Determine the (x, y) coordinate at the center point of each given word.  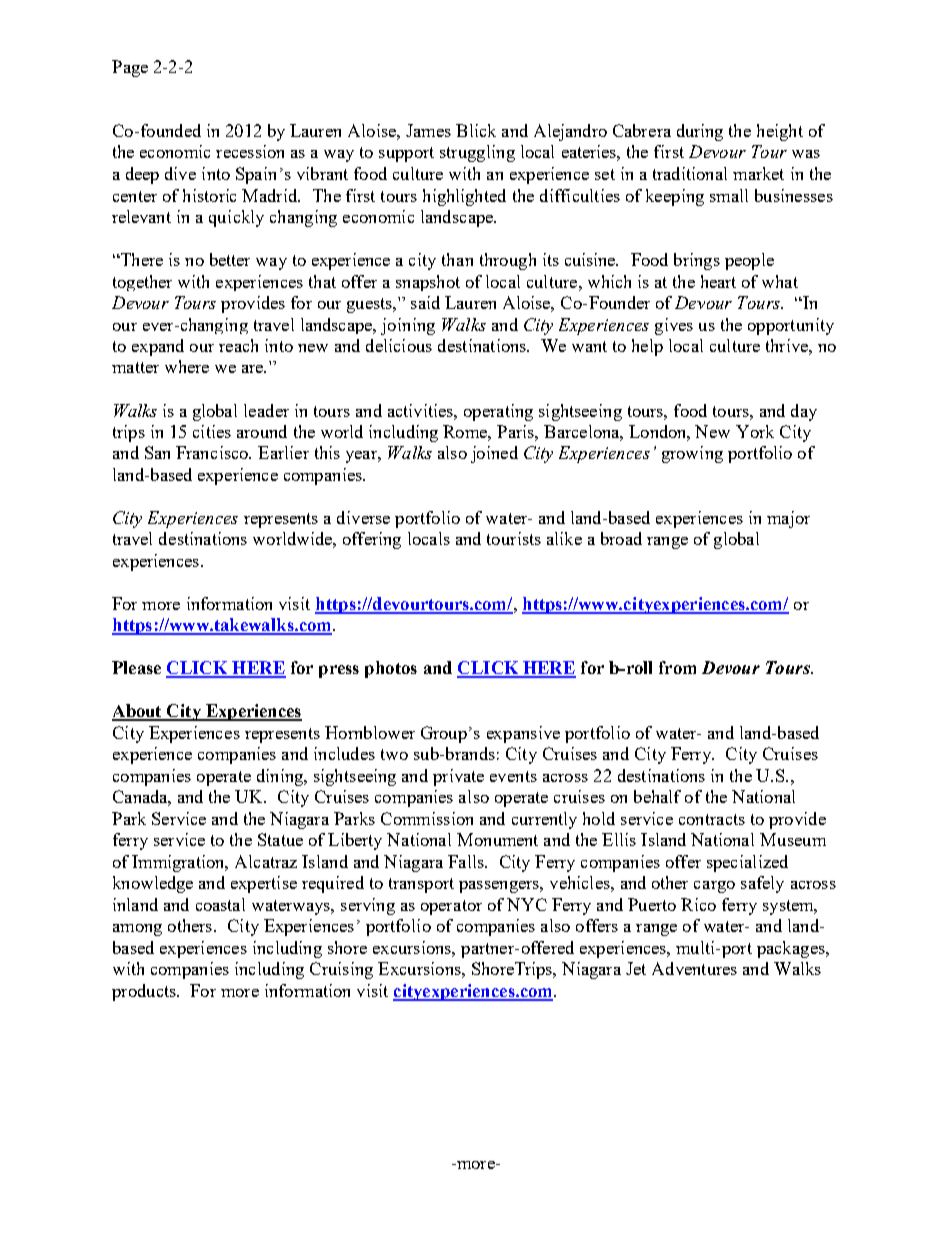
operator (451, 907)
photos (391, 669)
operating (498, 412)
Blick (476, 130)
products (145, 992)
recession (250, 151)
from (677, 667)
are (253, 369)
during (700, 132)
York (755, 431)
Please (136, 667)
